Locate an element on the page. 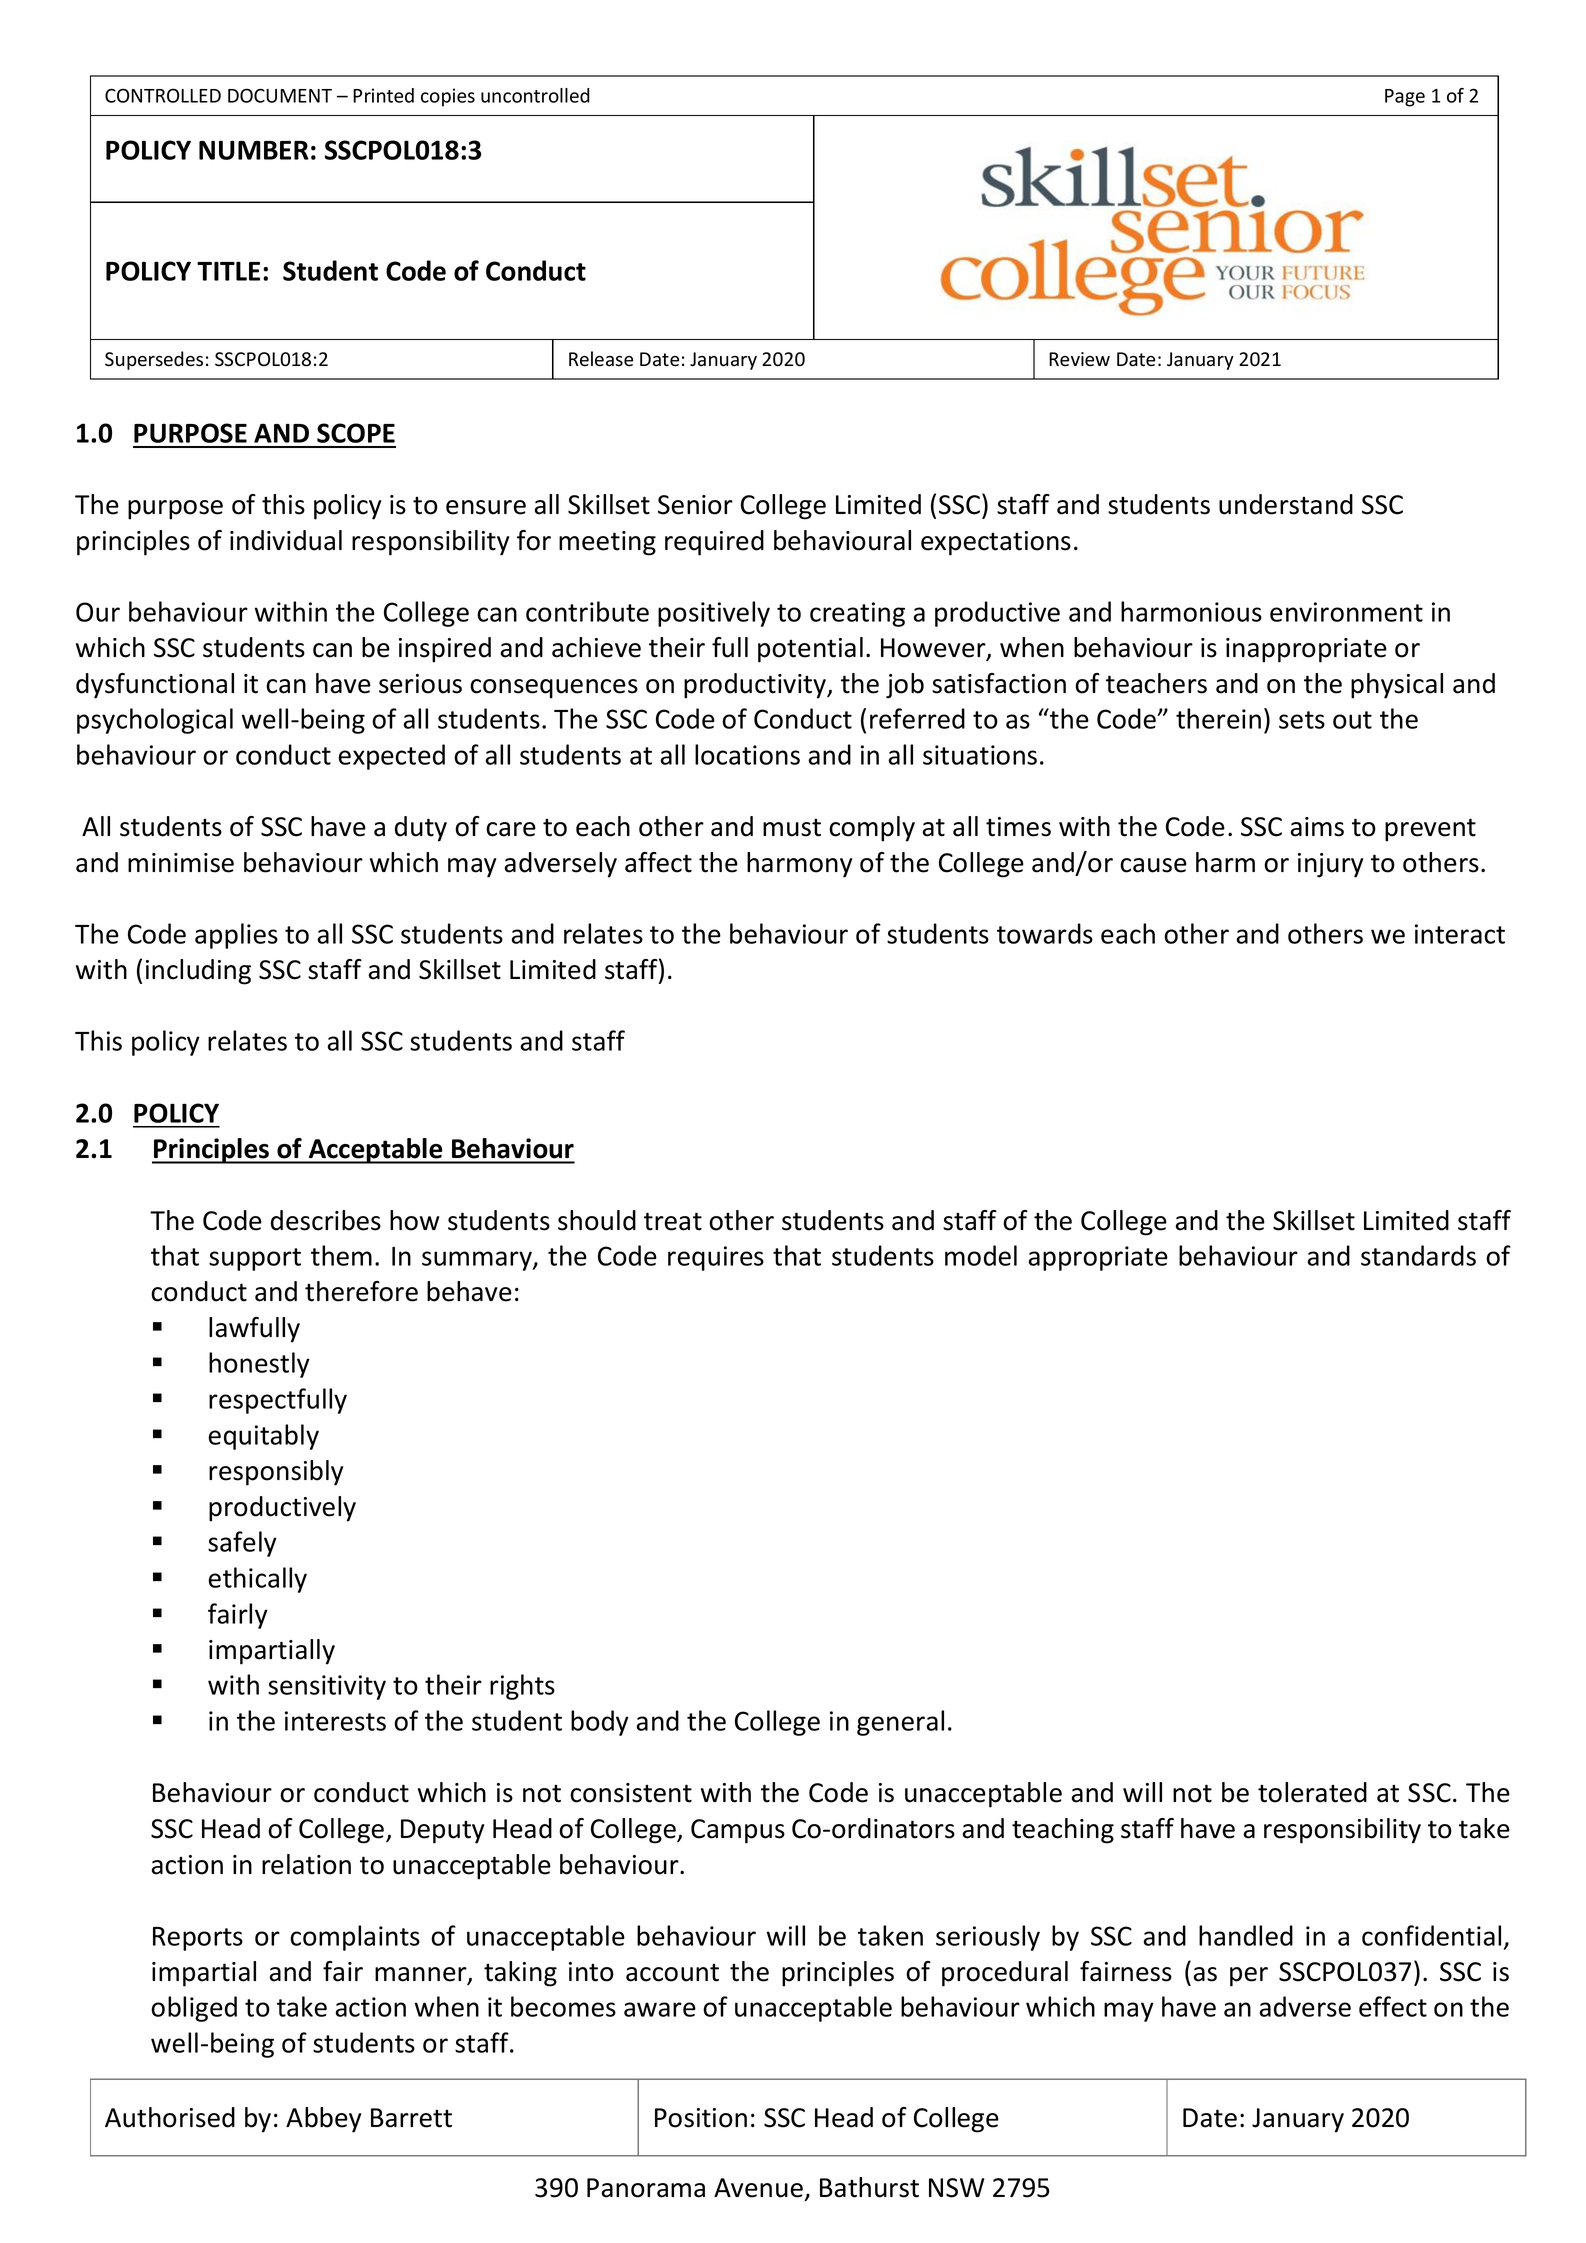 This page has width=1586, height=2243. potential is located at coordinates (810, 650).
